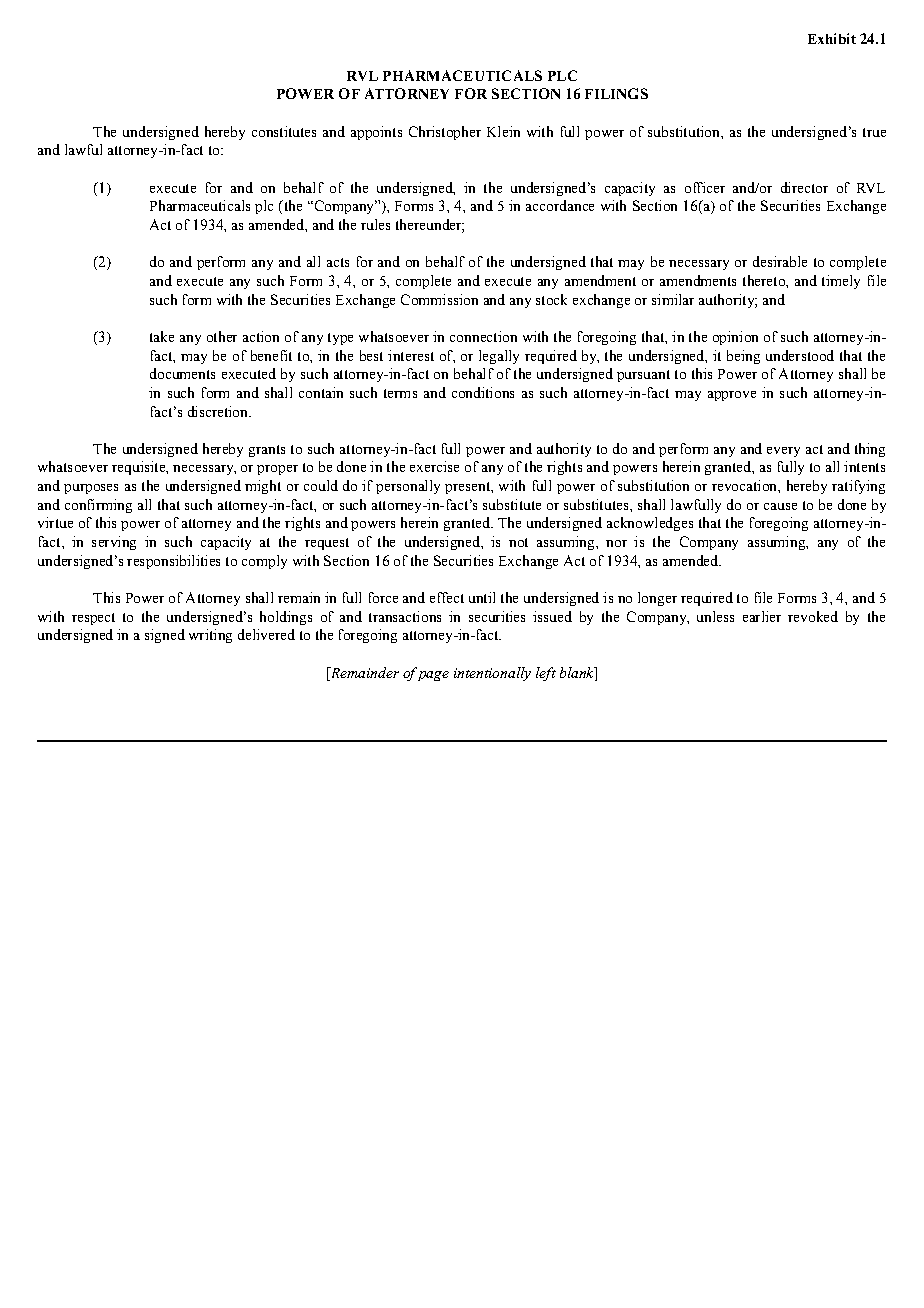 The image size is (924, 1308). Describe the element at coordinates (616, 93) in the image. I see `FILINGS` at that location.
